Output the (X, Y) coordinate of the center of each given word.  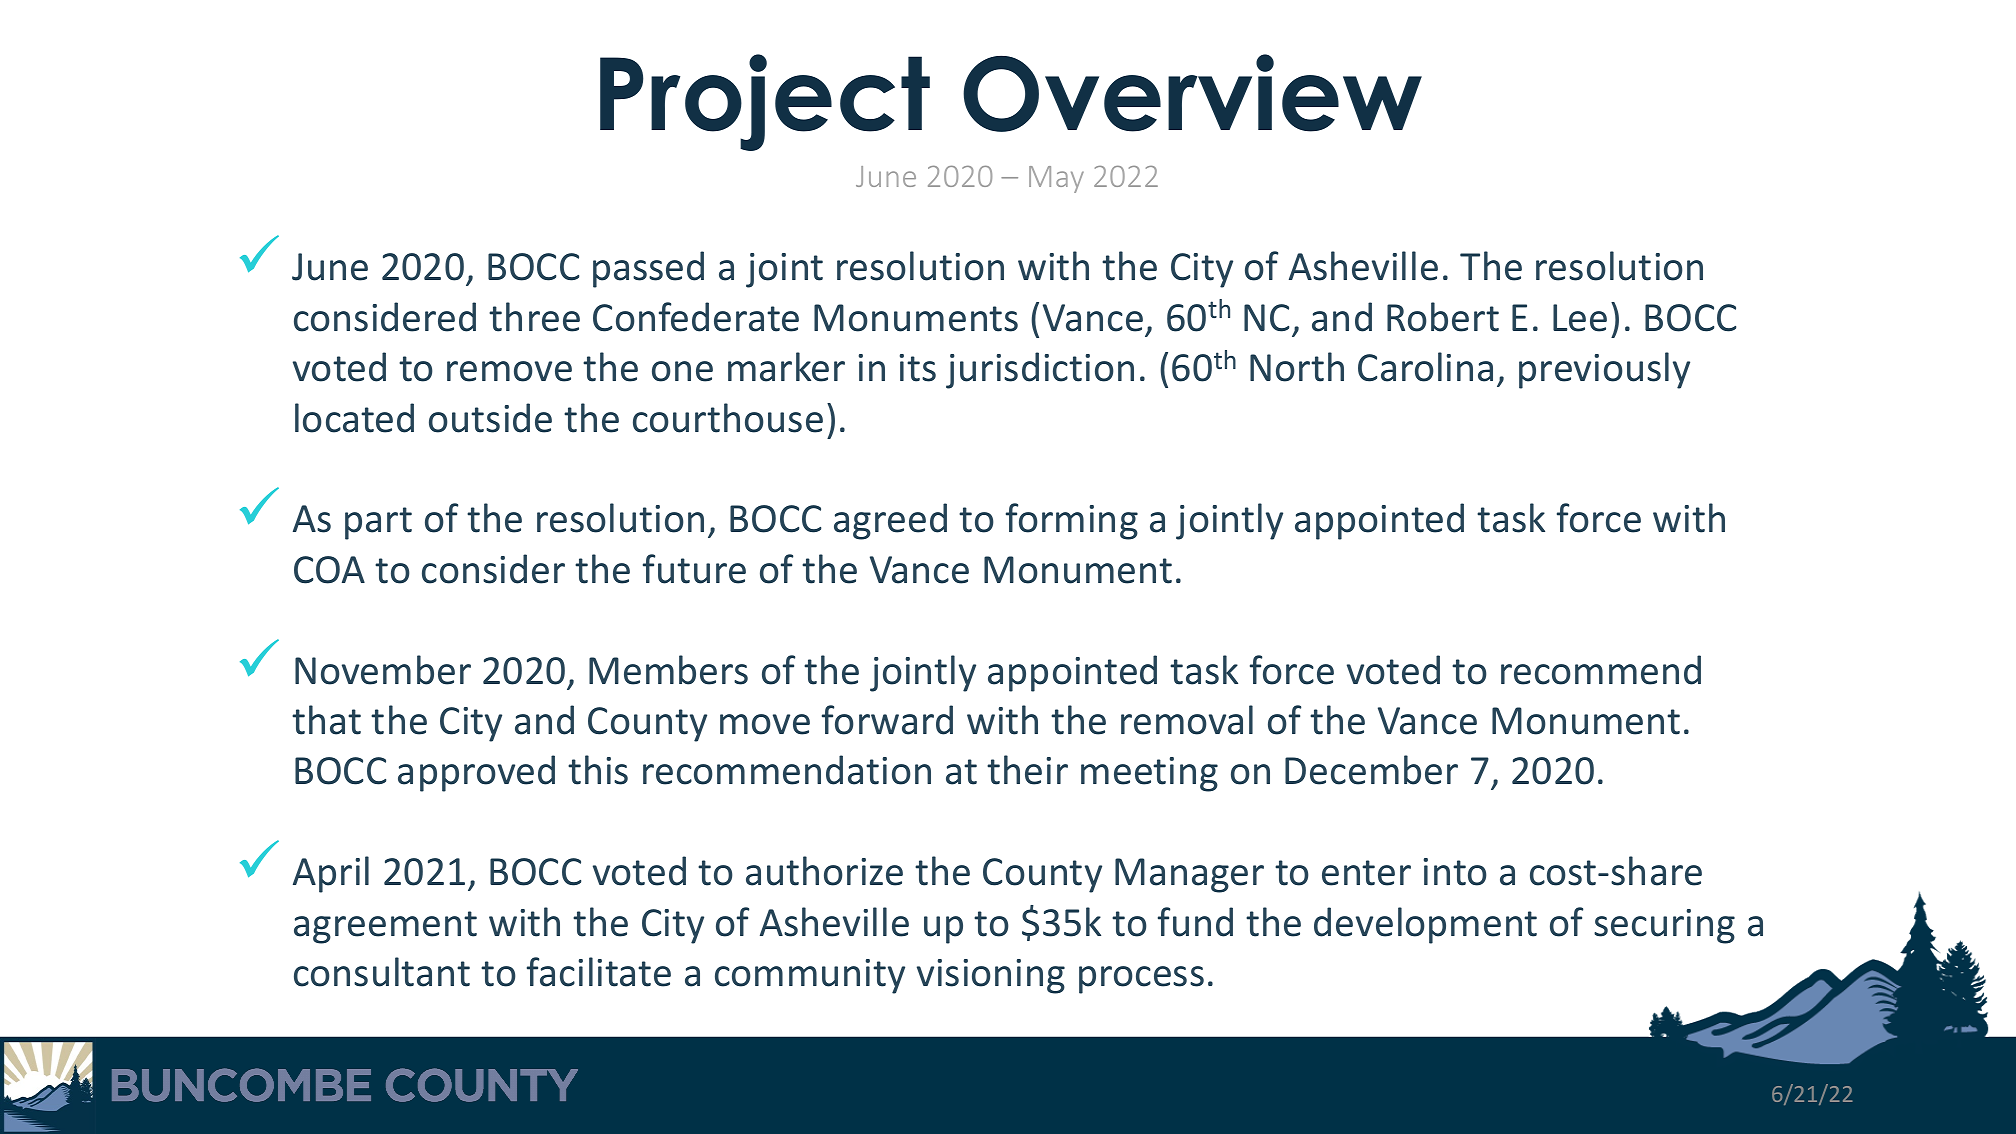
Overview (1192, 93)
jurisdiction (1040, 370)
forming (1072, 521)
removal (1187, 720)
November (383, 670)
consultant (382, 972)
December (1371, 770)
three (534, 317)
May (1056, 179)
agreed (890, 521)
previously (1604, 370)
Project (765, 102)
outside (490, 418)
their (1027, 770)
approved (476, 773)
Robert (1443, 317)
